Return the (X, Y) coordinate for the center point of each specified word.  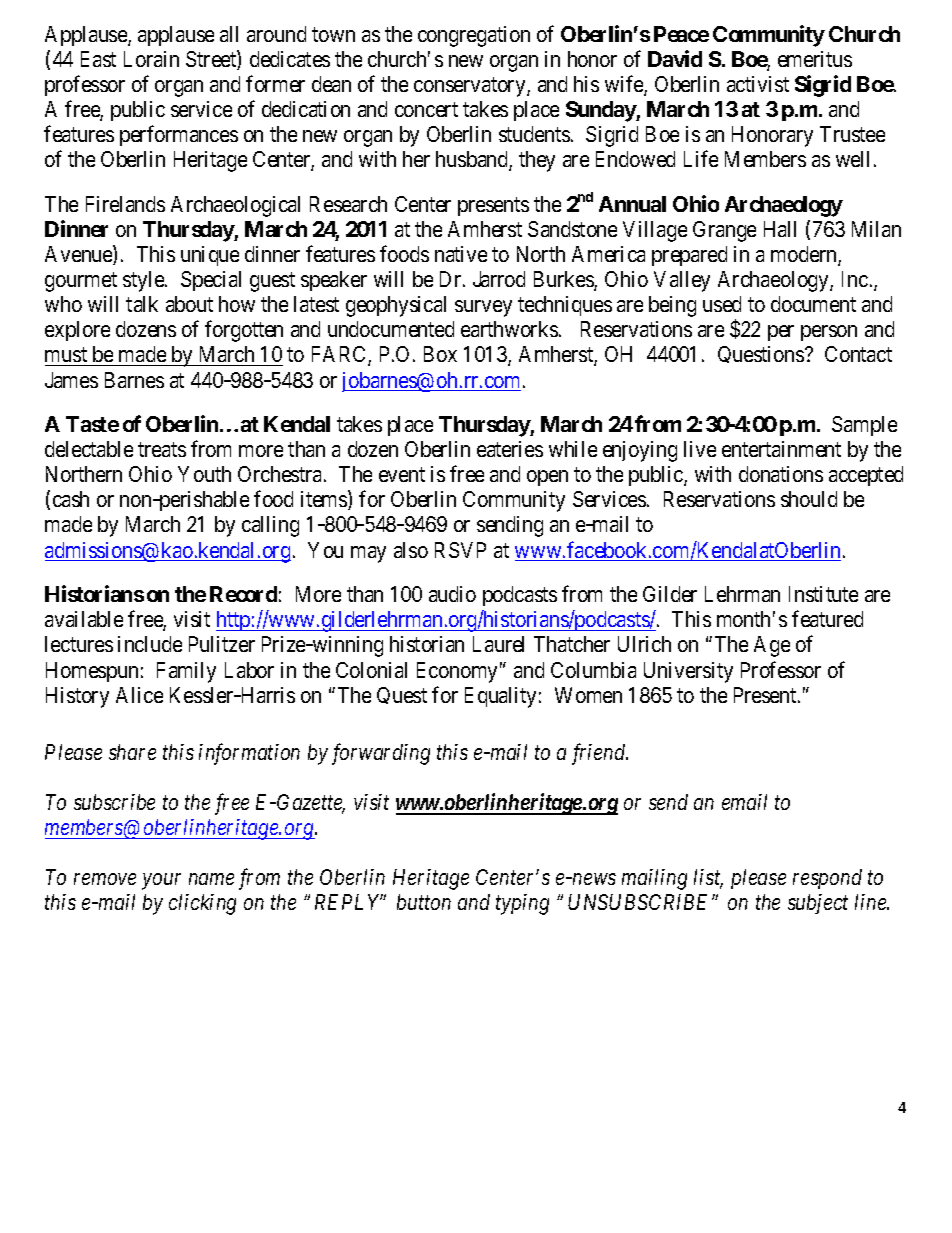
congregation (474, 36)
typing (522, 904)
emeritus (815, 59)
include (150, 644)
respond (827, 879)
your (161, 882)
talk (142, 304)
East (98, 59)
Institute (823, 594)
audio (452, 594)
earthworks (509, 329)
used (722, 304)
